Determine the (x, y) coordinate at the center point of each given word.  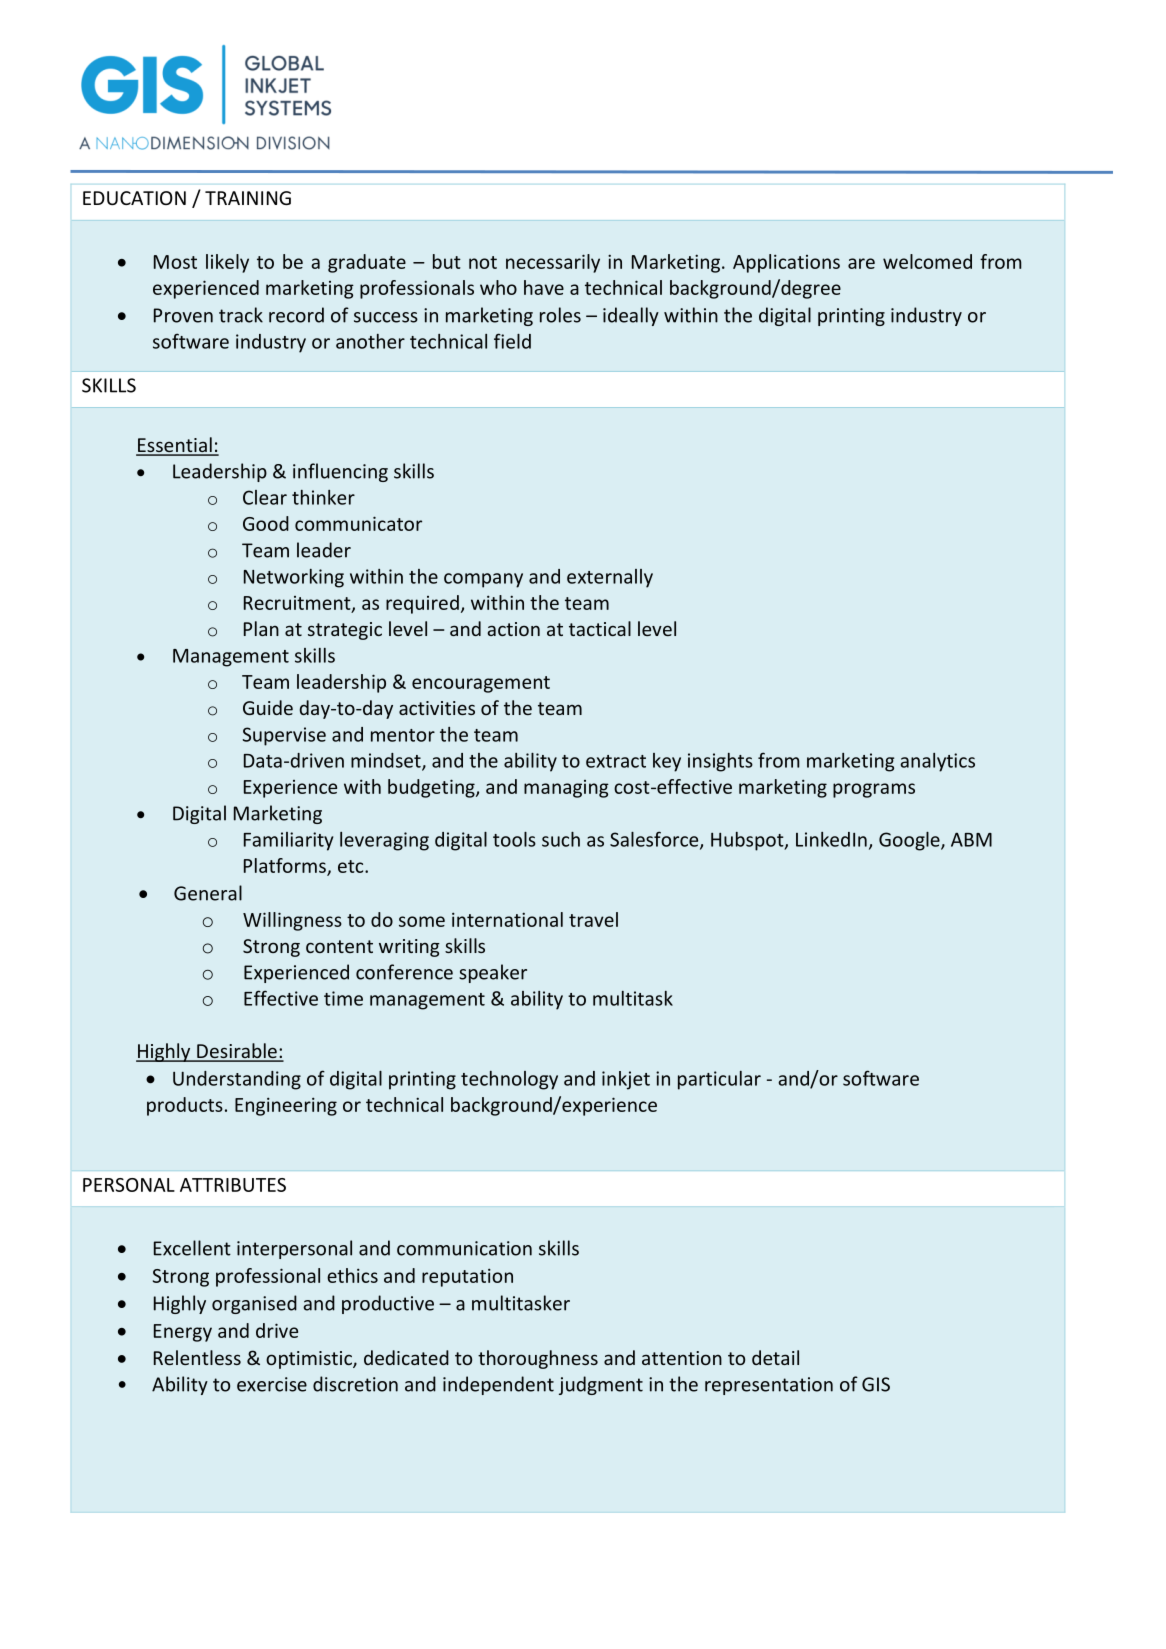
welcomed (927, 261)
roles (560, 315)
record (296, 315)
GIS (876, 1384)
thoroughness (538, 1359)
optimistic (310, 1360)
